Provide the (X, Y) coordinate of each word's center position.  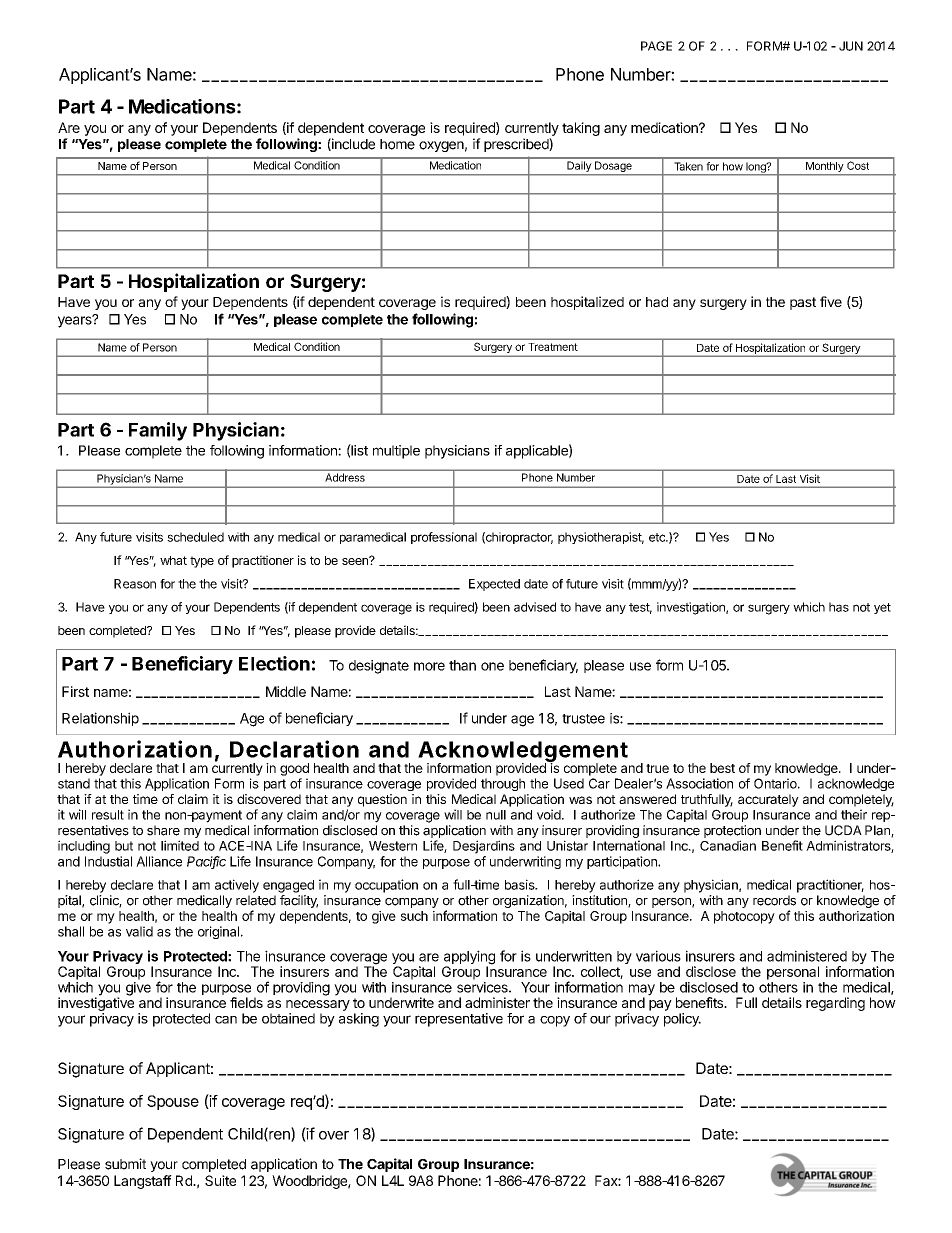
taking (581, 129)
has (839, 607)
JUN (851, 46)
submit (125, 1164)
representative (459, 1020)
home (397, 144)
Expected (494, 585)
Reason (135, 584)
